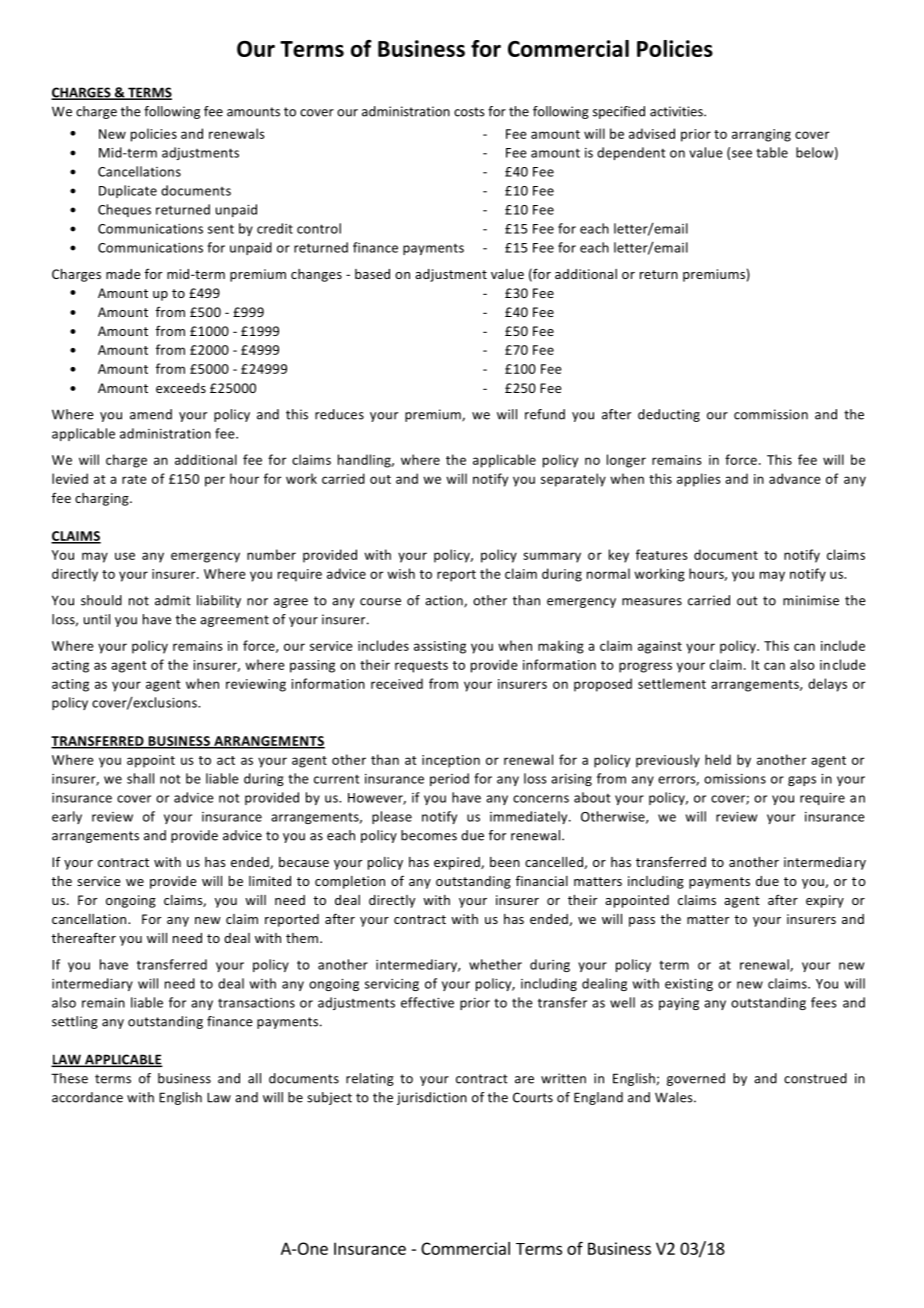  What do you see at coordinates (771, 414) in the screenshot?
I see `commission` at bounding box center [771, 414].
